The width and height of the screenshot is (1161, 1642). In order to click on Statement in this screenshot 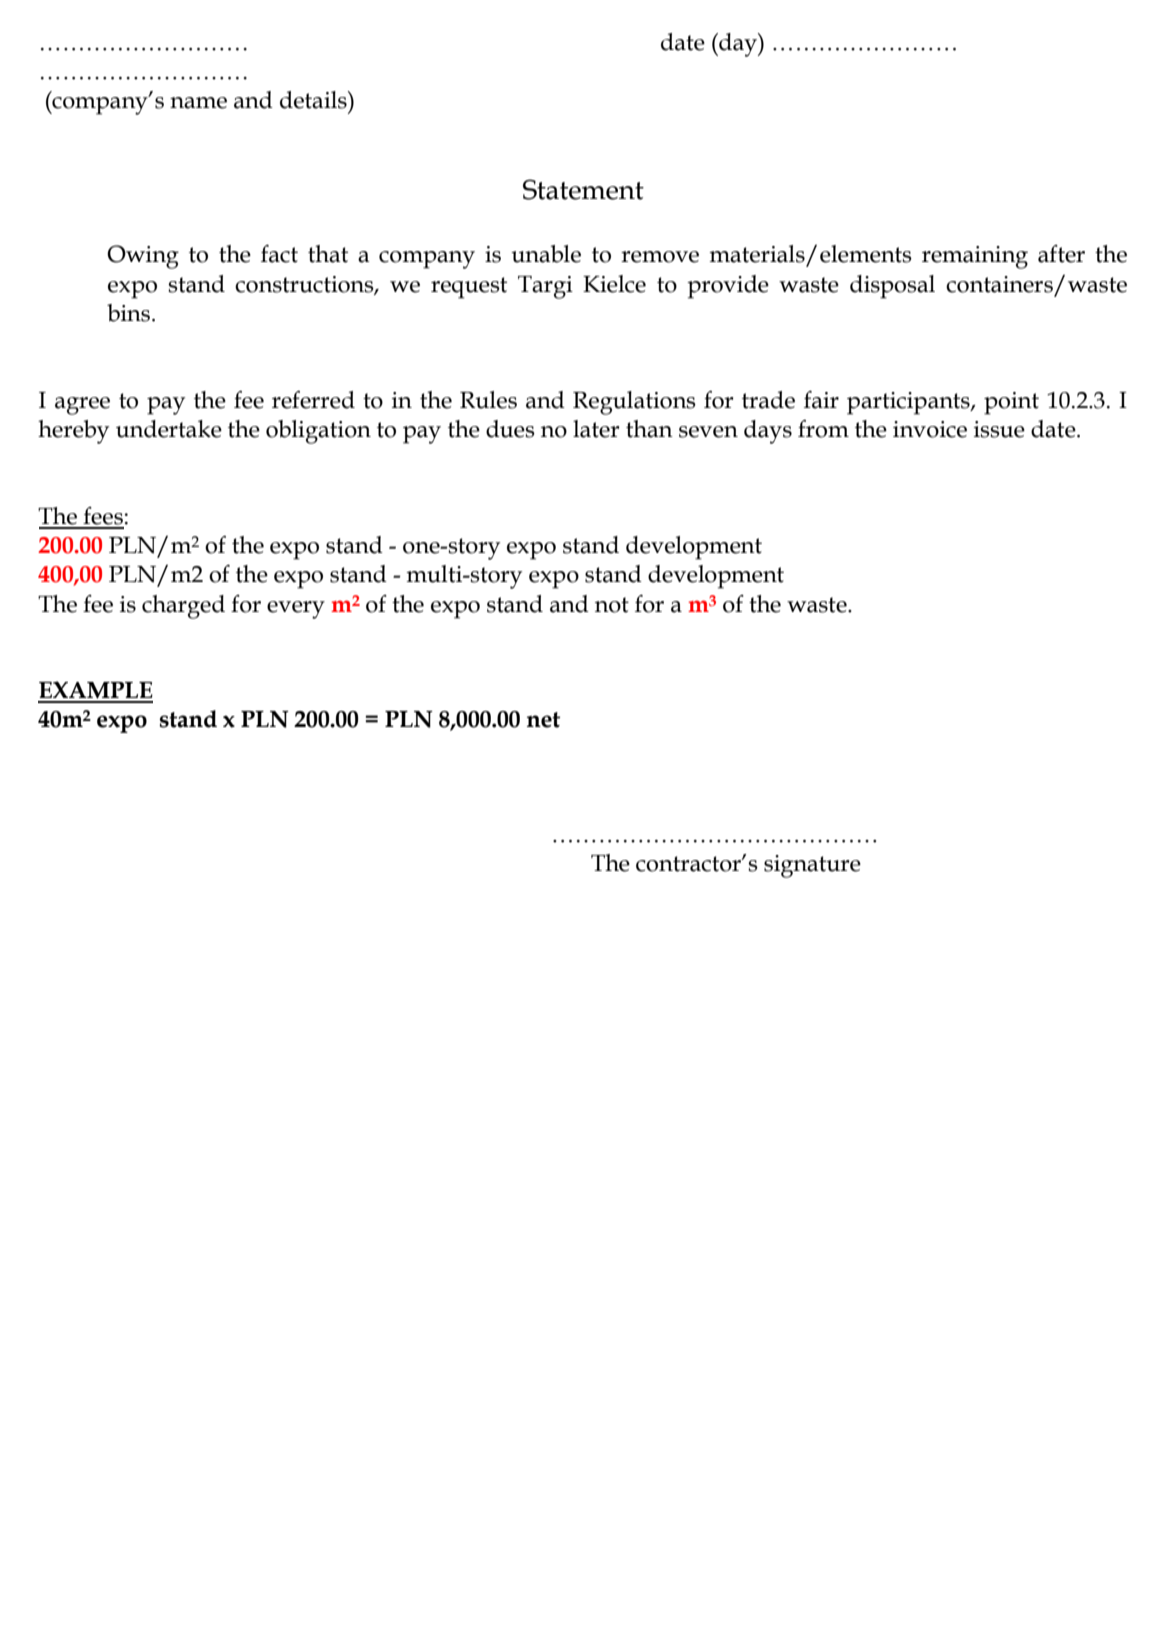, I will do `click(583, 189)`.
